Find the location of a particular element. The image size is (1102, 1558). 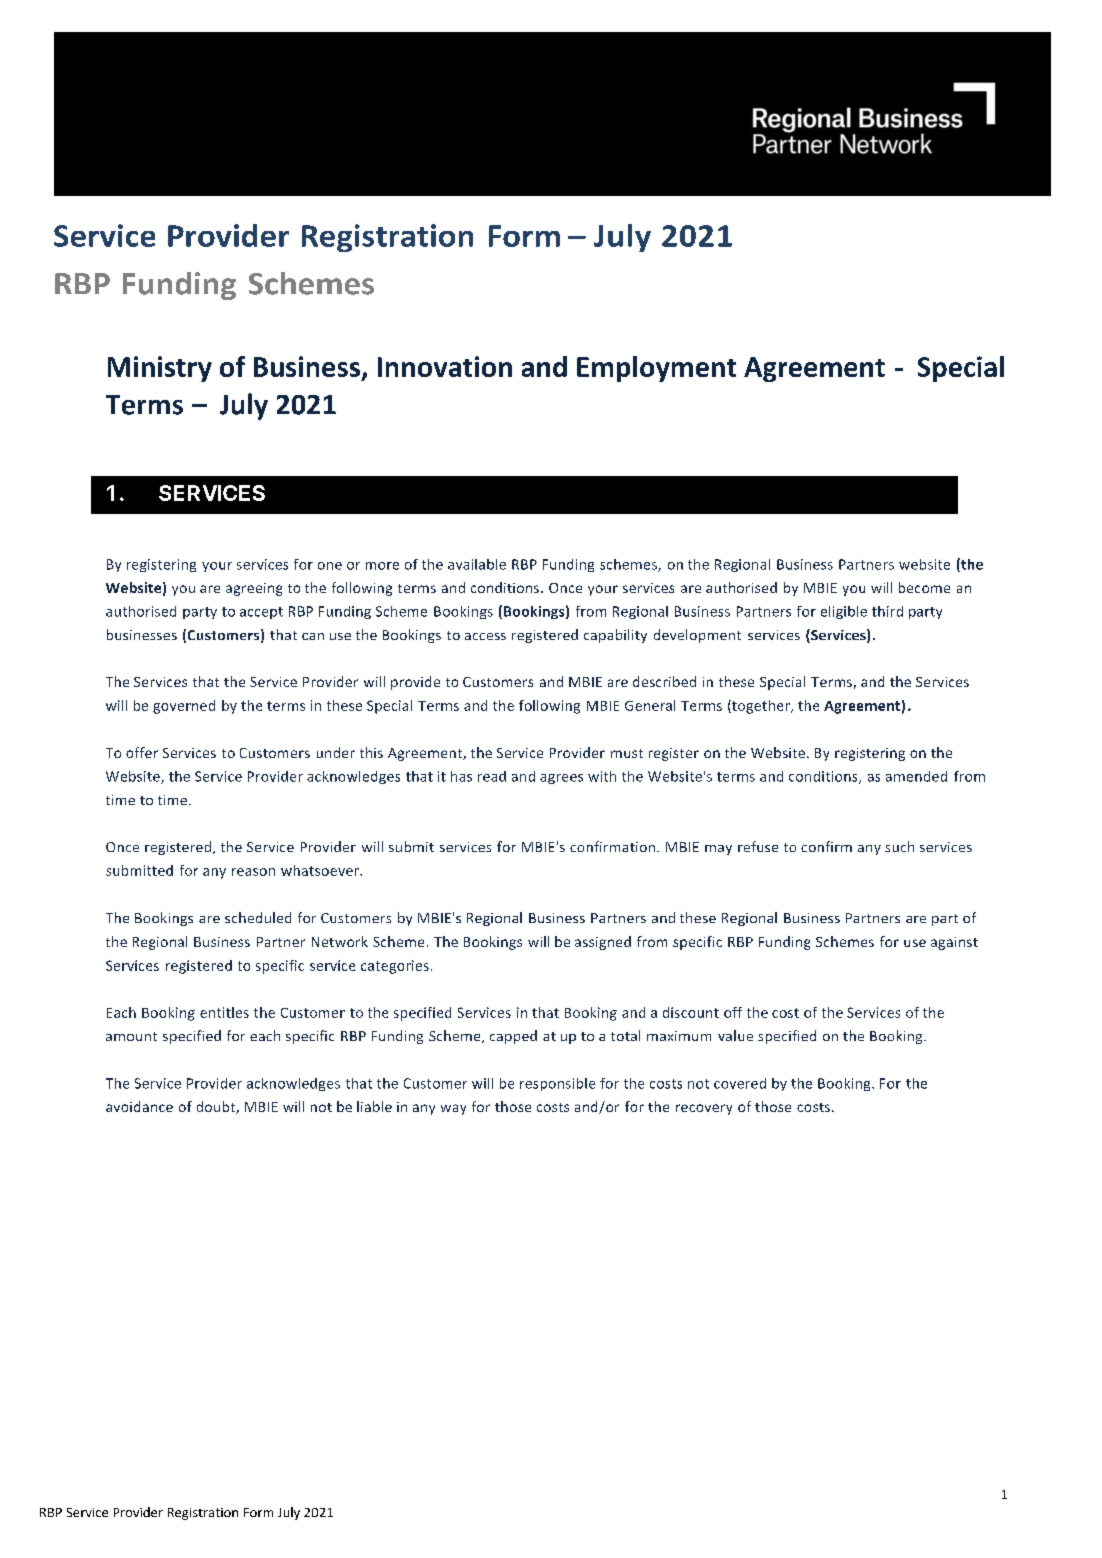

Innovation is located at coordinates (445, 366).
